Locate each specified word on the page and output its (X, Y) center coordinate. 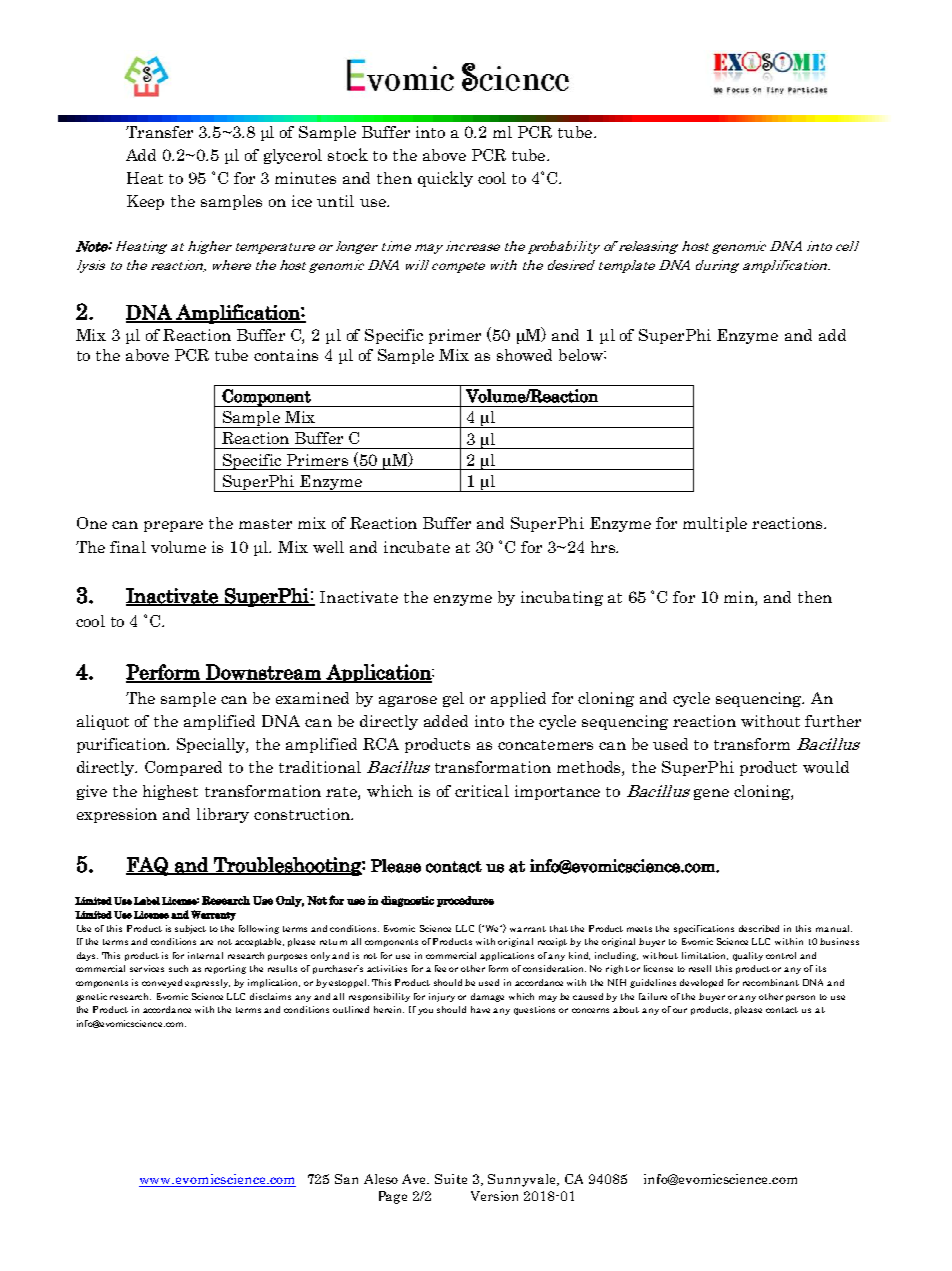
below (582, 355)
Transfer (159, 132)
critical (482, 791)
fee (440, 968)
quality (748, 956)
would (826, 767)
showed (524, 355)
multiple (715, 524)
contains (286, 355)
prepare (173, 526)
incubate (417, 547)
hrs (604, 547)
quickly (445, 179)
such (178, 968)
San (346, 1179)
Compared (183, 768)
